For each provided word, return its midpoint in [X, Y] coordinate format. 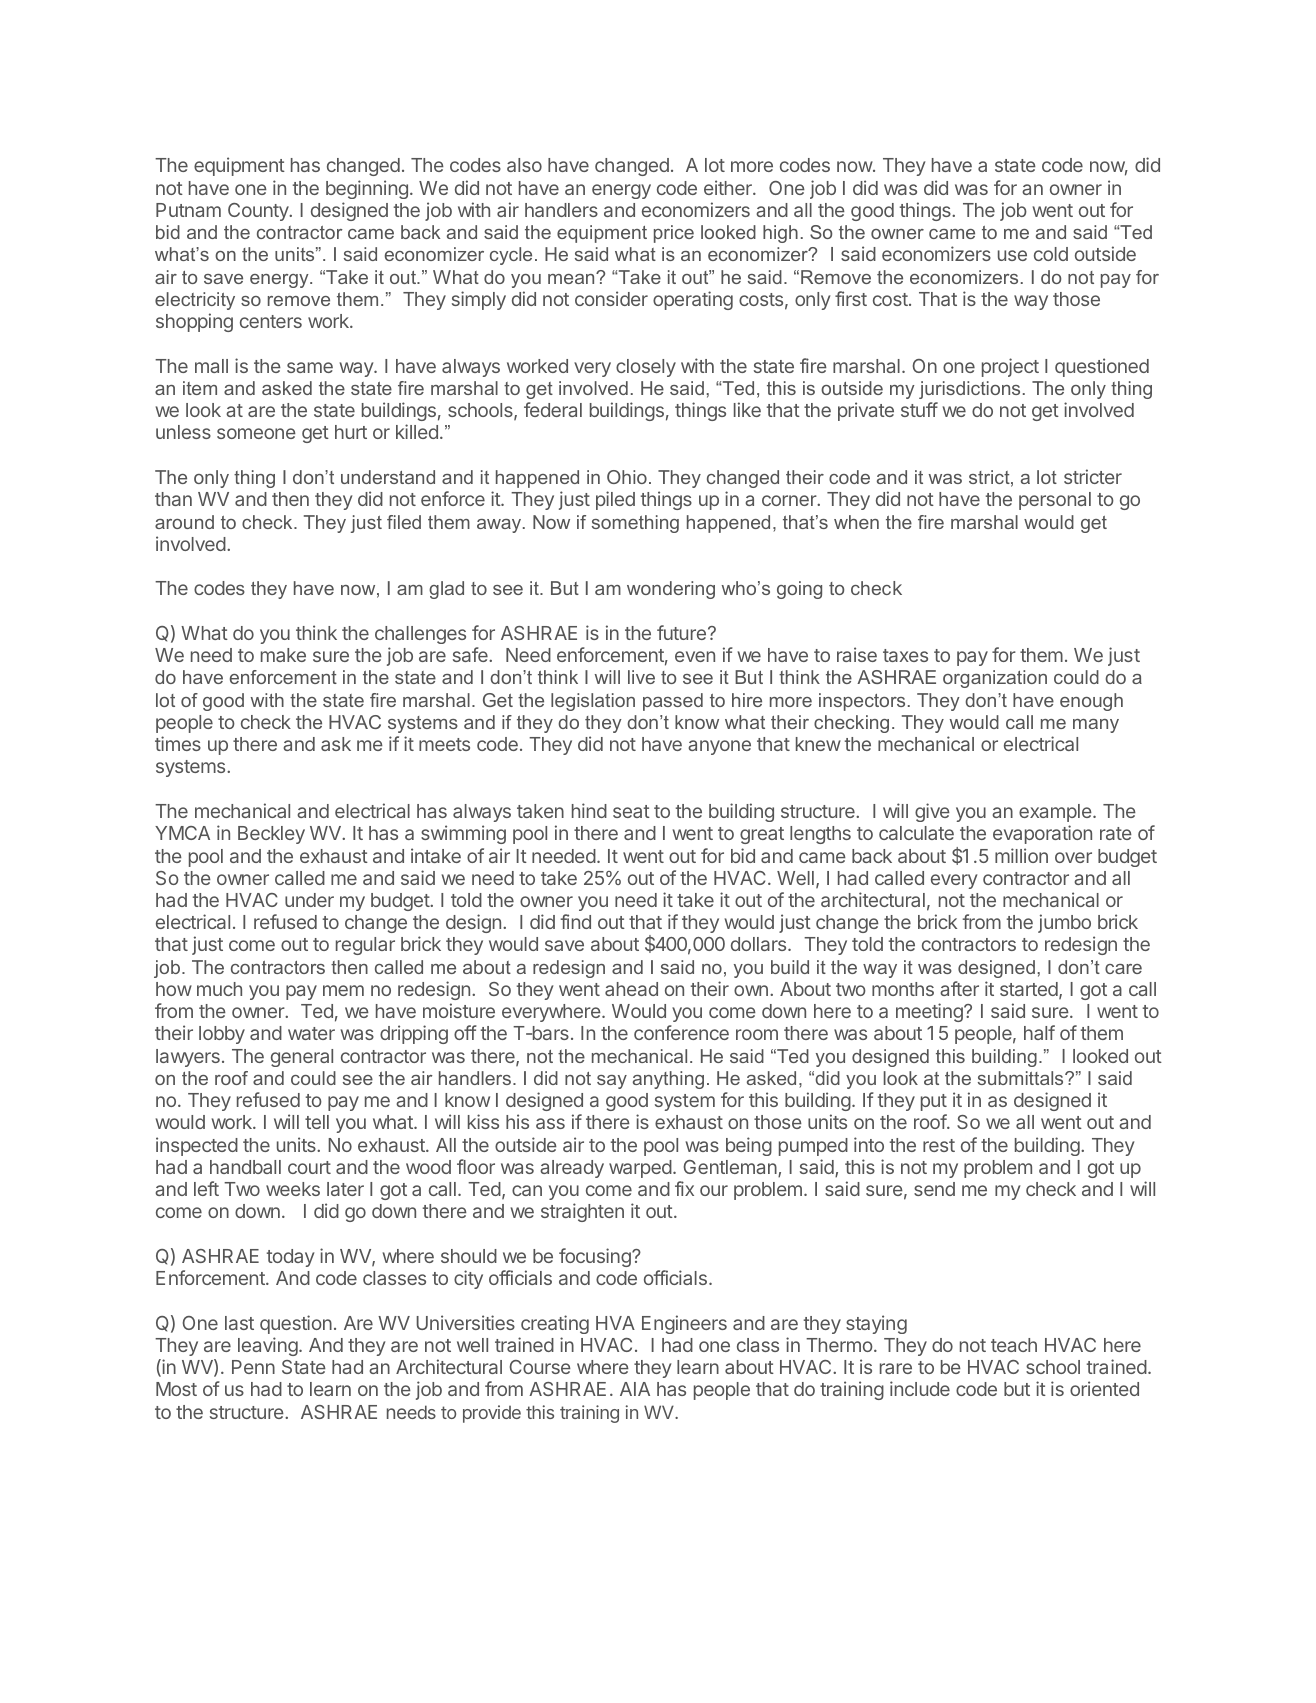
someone [256, 433]
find [576, 921]
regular [365, 946]
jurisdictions [969, 390]
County [259, 212]
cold [1051, 254]
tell [317, 1122]
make [283, 655]
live [641, 677]
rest [939, 1145]
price [674, 234]
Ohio [627, 477]
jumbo [1064, 923]
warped [640, 1169]
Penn [253, 1367]
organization [995, 679]
